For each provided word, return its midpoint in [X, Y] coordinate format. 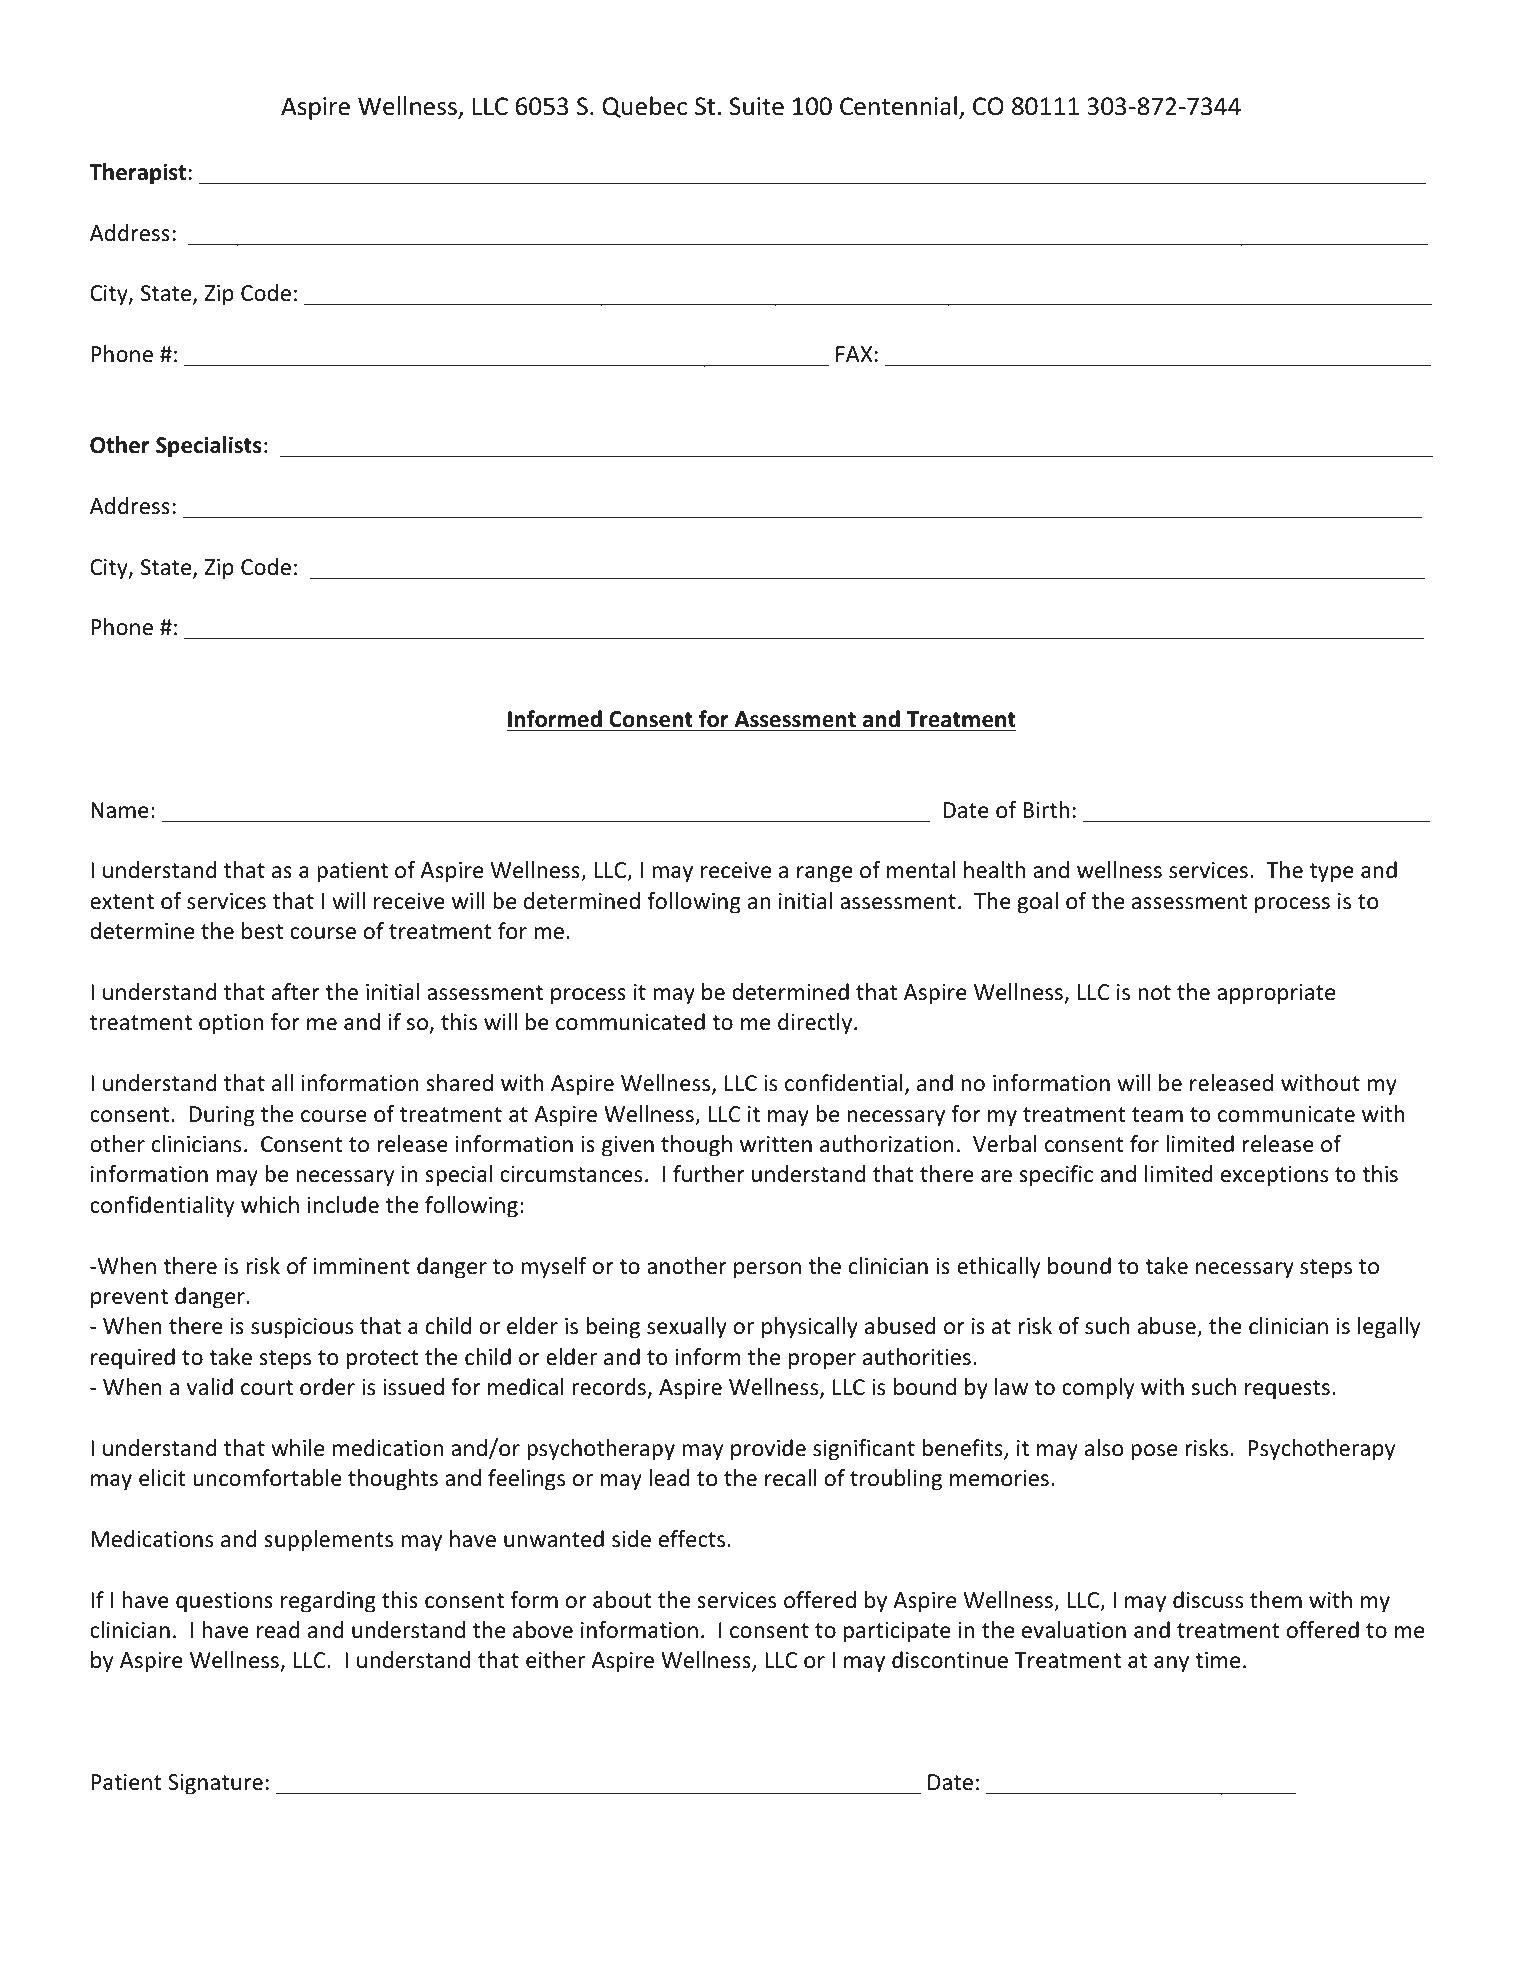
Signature [215, 1784]
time [1217, 1660]
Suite [756, 106]
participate [897, 1632]
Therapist [137, 174]
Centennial [898, 106]
